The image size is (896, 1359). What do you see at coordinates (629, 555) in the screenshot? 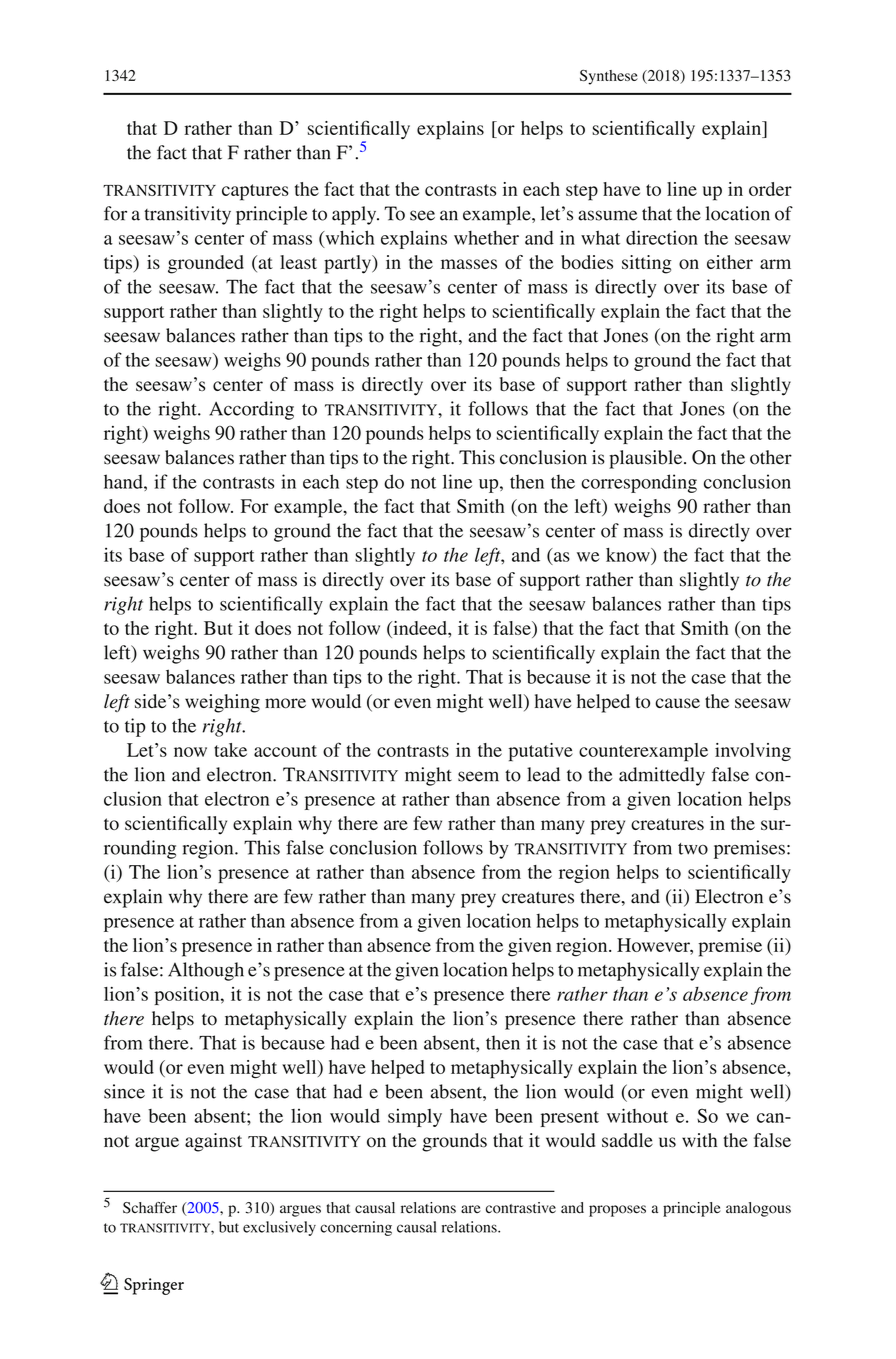
I see `know` at bounding box center [629, 555].
